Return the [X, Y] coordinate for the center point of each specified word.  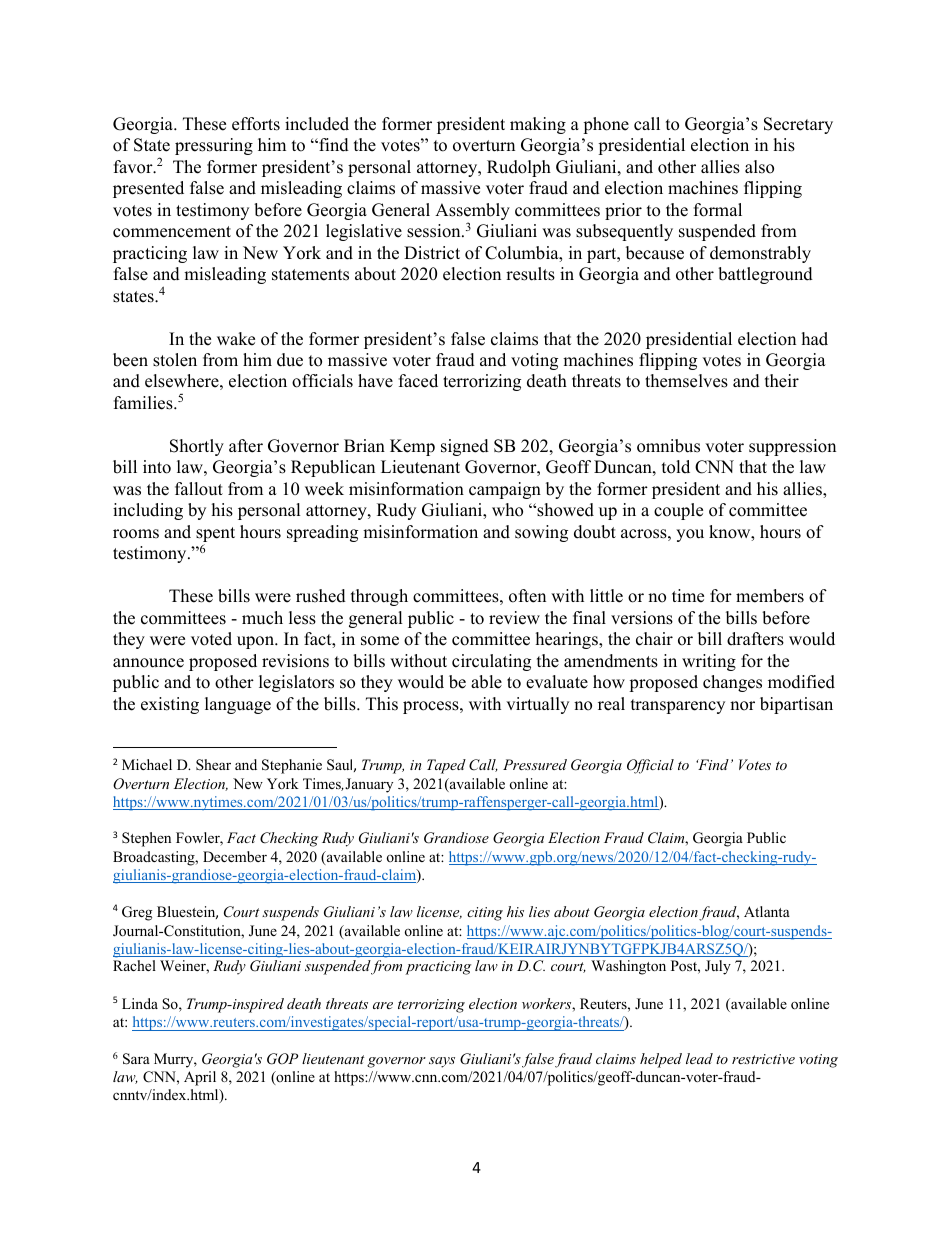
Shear [213, 764]
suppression [792, 447]
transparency [678, 706]
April [200, 1078]
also [759, 167]
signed [465, 447]
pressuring [214, 146]
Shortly [197, 447]
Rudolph [519, 168]
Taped [446, 766]
